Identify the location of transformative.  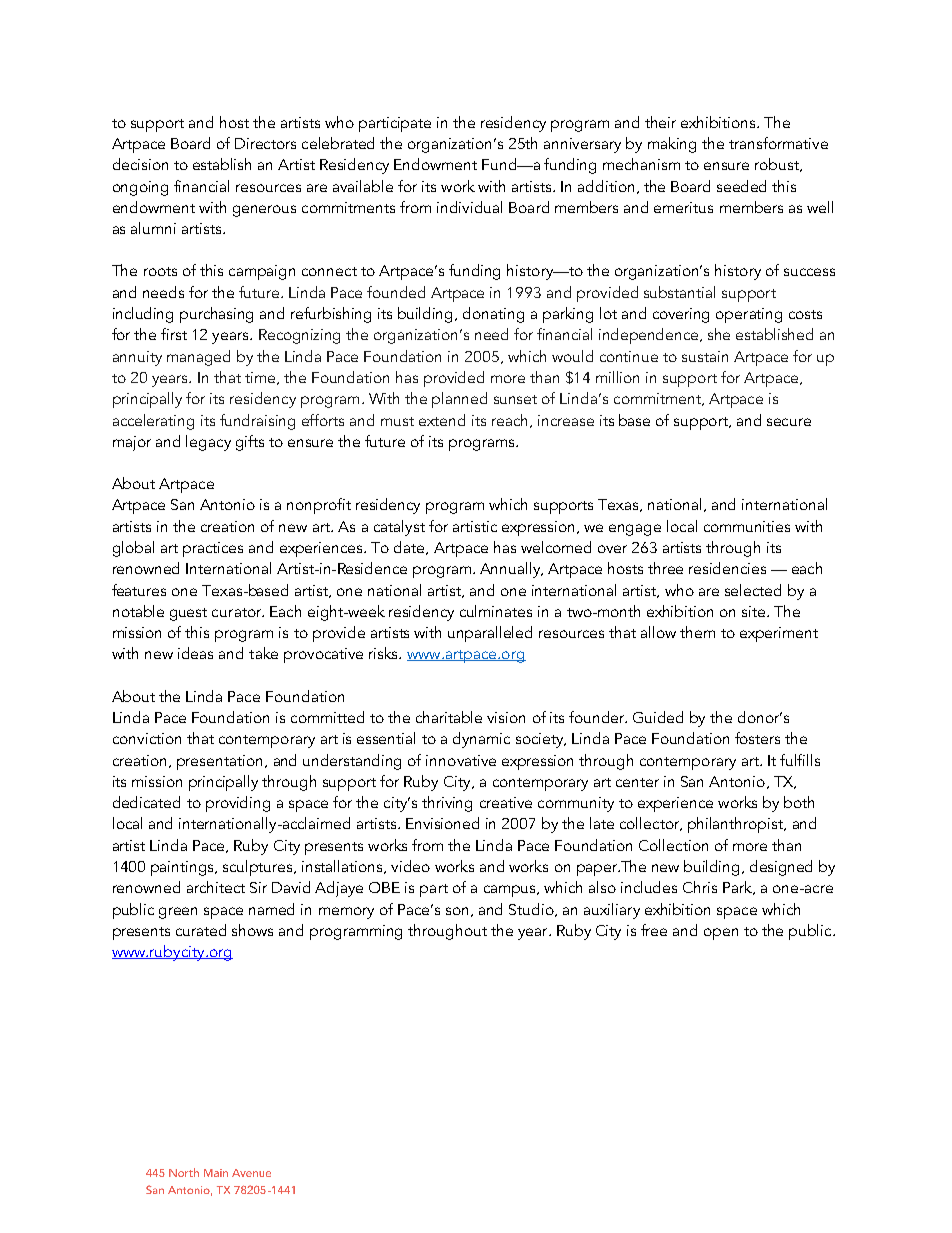
(778, 143).
